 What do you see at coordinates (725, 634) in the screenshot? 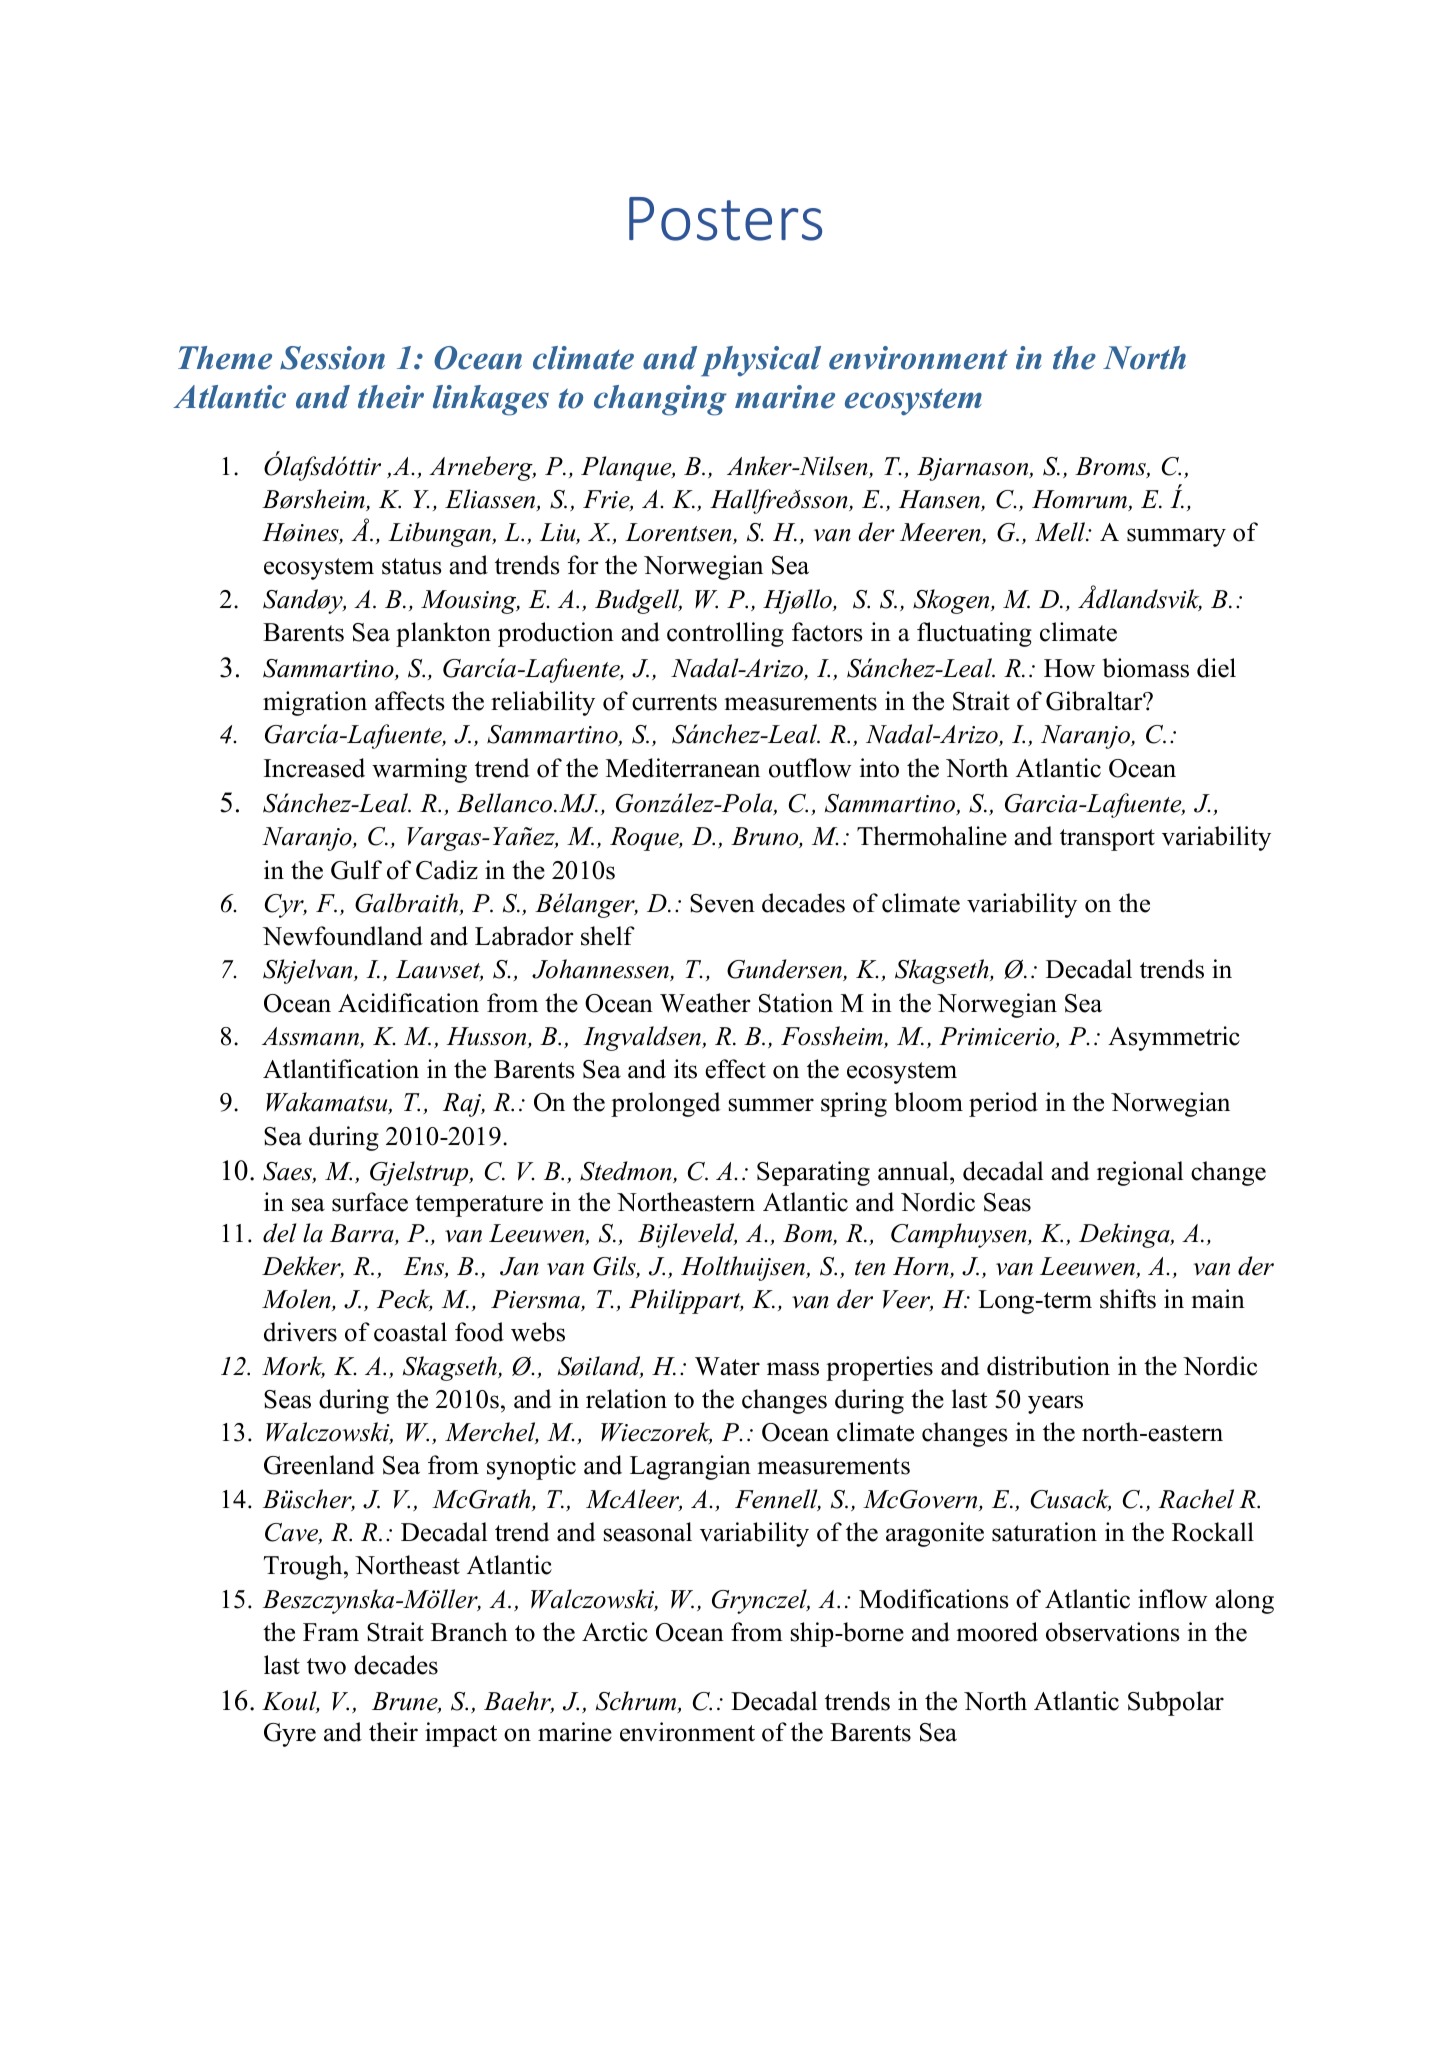
I see `controlling` at bounding box center [725, 634].
